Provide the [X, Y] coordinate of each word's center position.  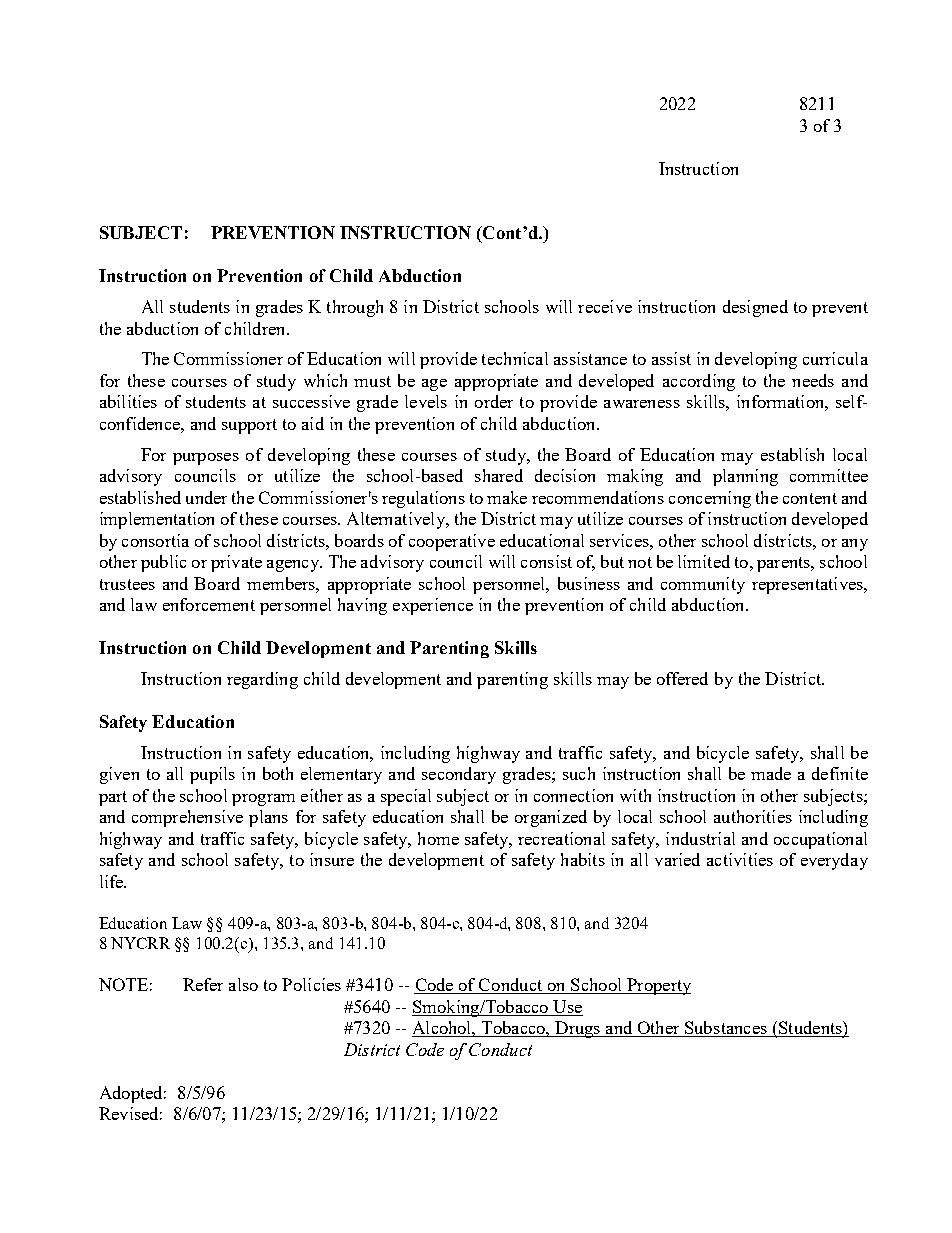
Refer [203, 984]
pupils [212, 775]
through [355, 308]
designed [755, 308]
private [236, 563]
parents [784, 564]
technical [515, 358]
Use [567, 1006]
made [771, 773]
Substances [726, 1029]
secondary [459, 775]
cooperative [452, 542]
